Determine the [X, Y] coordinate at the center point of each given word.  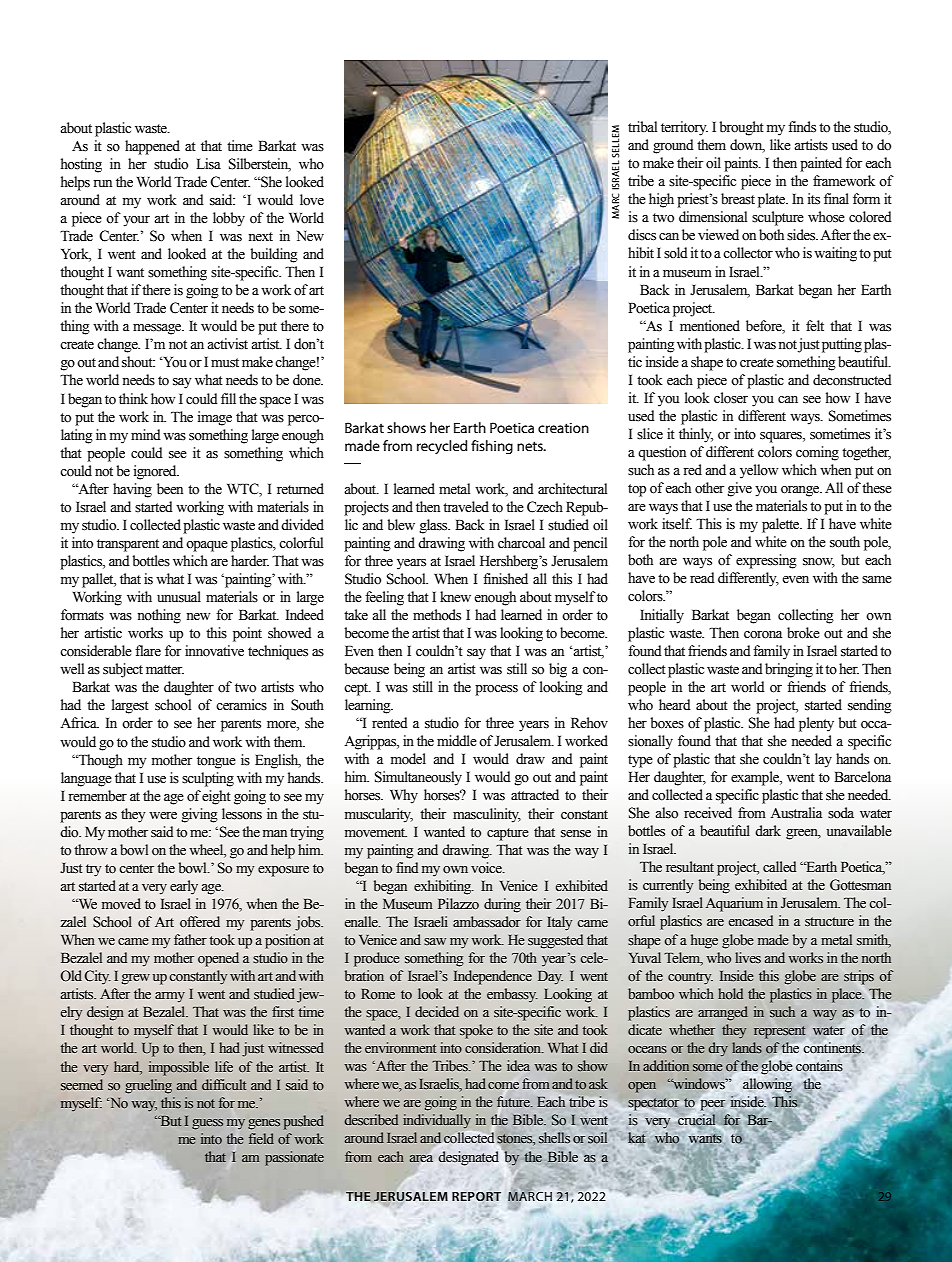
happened [152, 147]
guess [207, 1124]
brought [741, 128]
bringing [789, 670]
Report [476, 1196]
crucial [696, 1121]
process [496, 690]
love [312, 200]
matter [165, 670]
